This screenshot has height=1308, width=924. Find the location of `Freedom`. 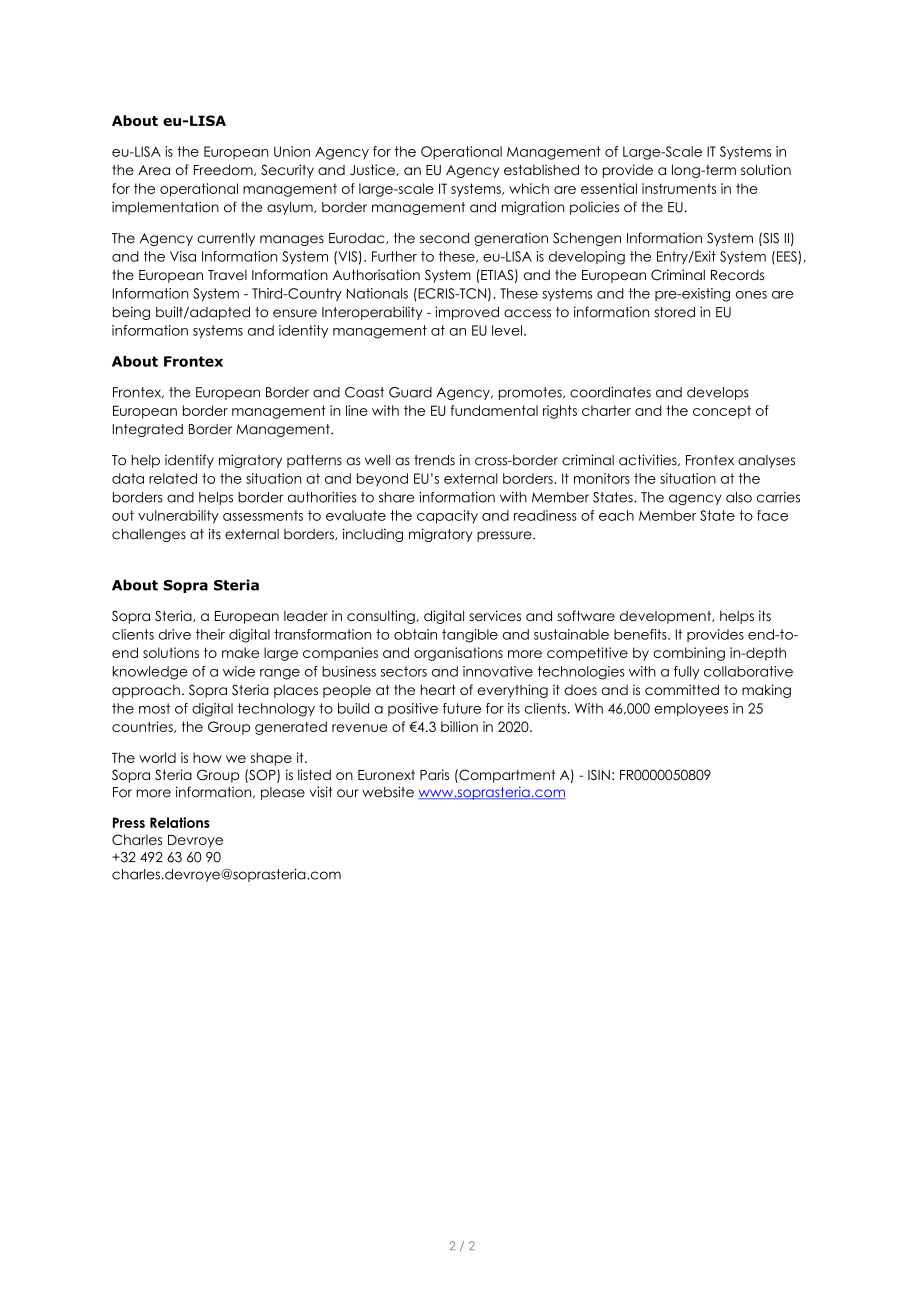

Freedom is located at coordinates (224, 170).
